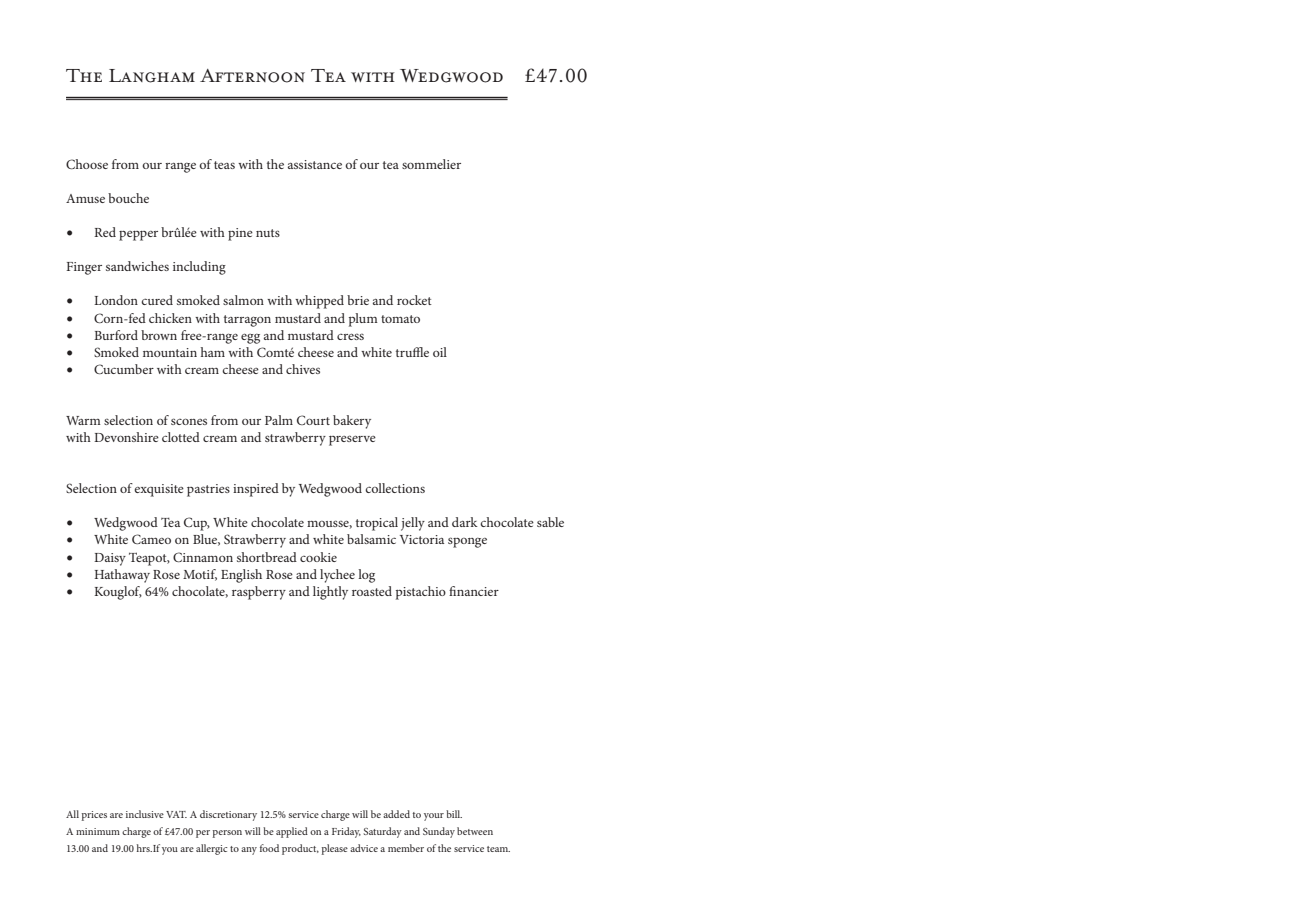 This screenshot has height=924, width=1308. I want to click on chives, so click(303, 369).
